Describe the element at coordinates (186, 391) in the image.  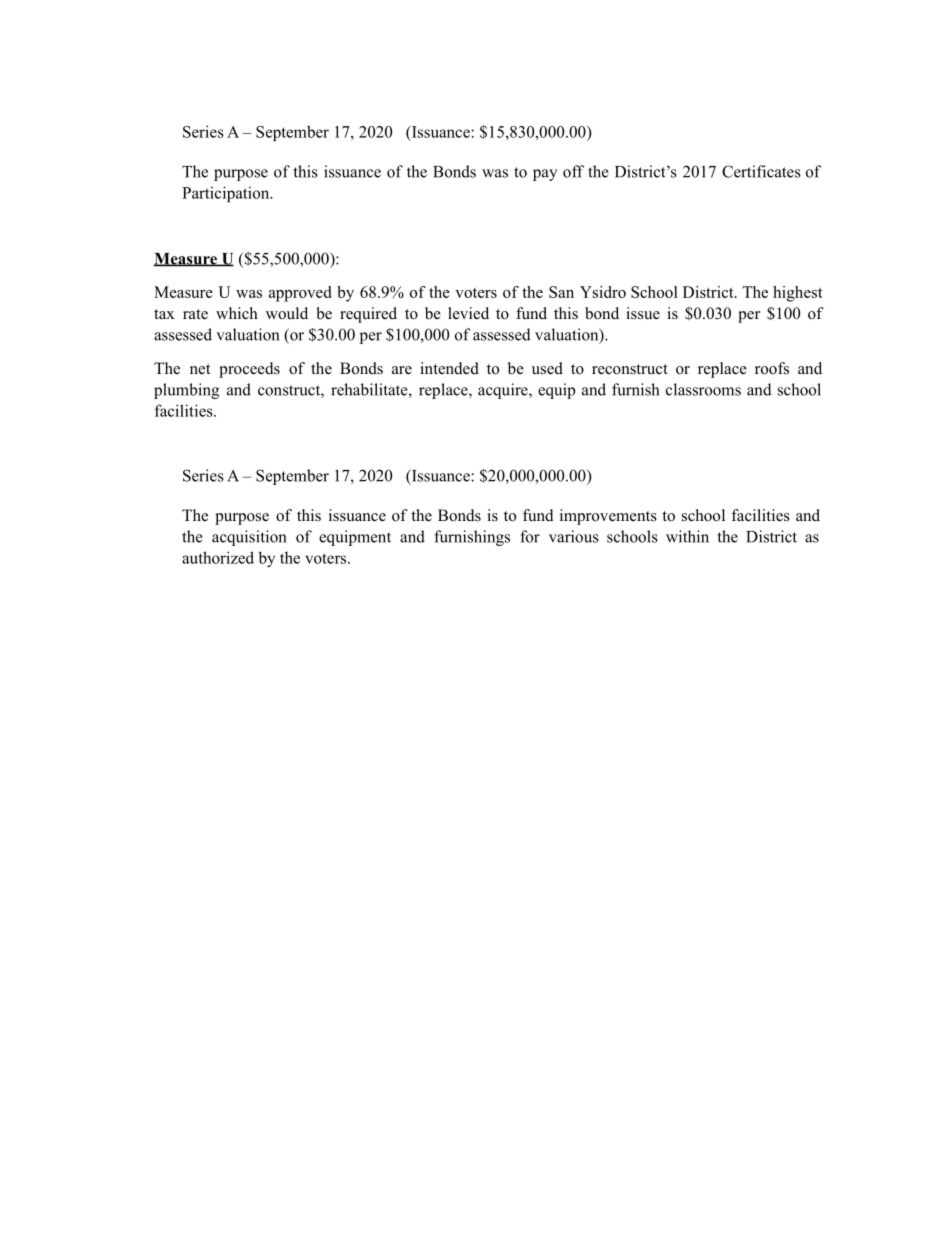
I see `plumbing` at that location.
